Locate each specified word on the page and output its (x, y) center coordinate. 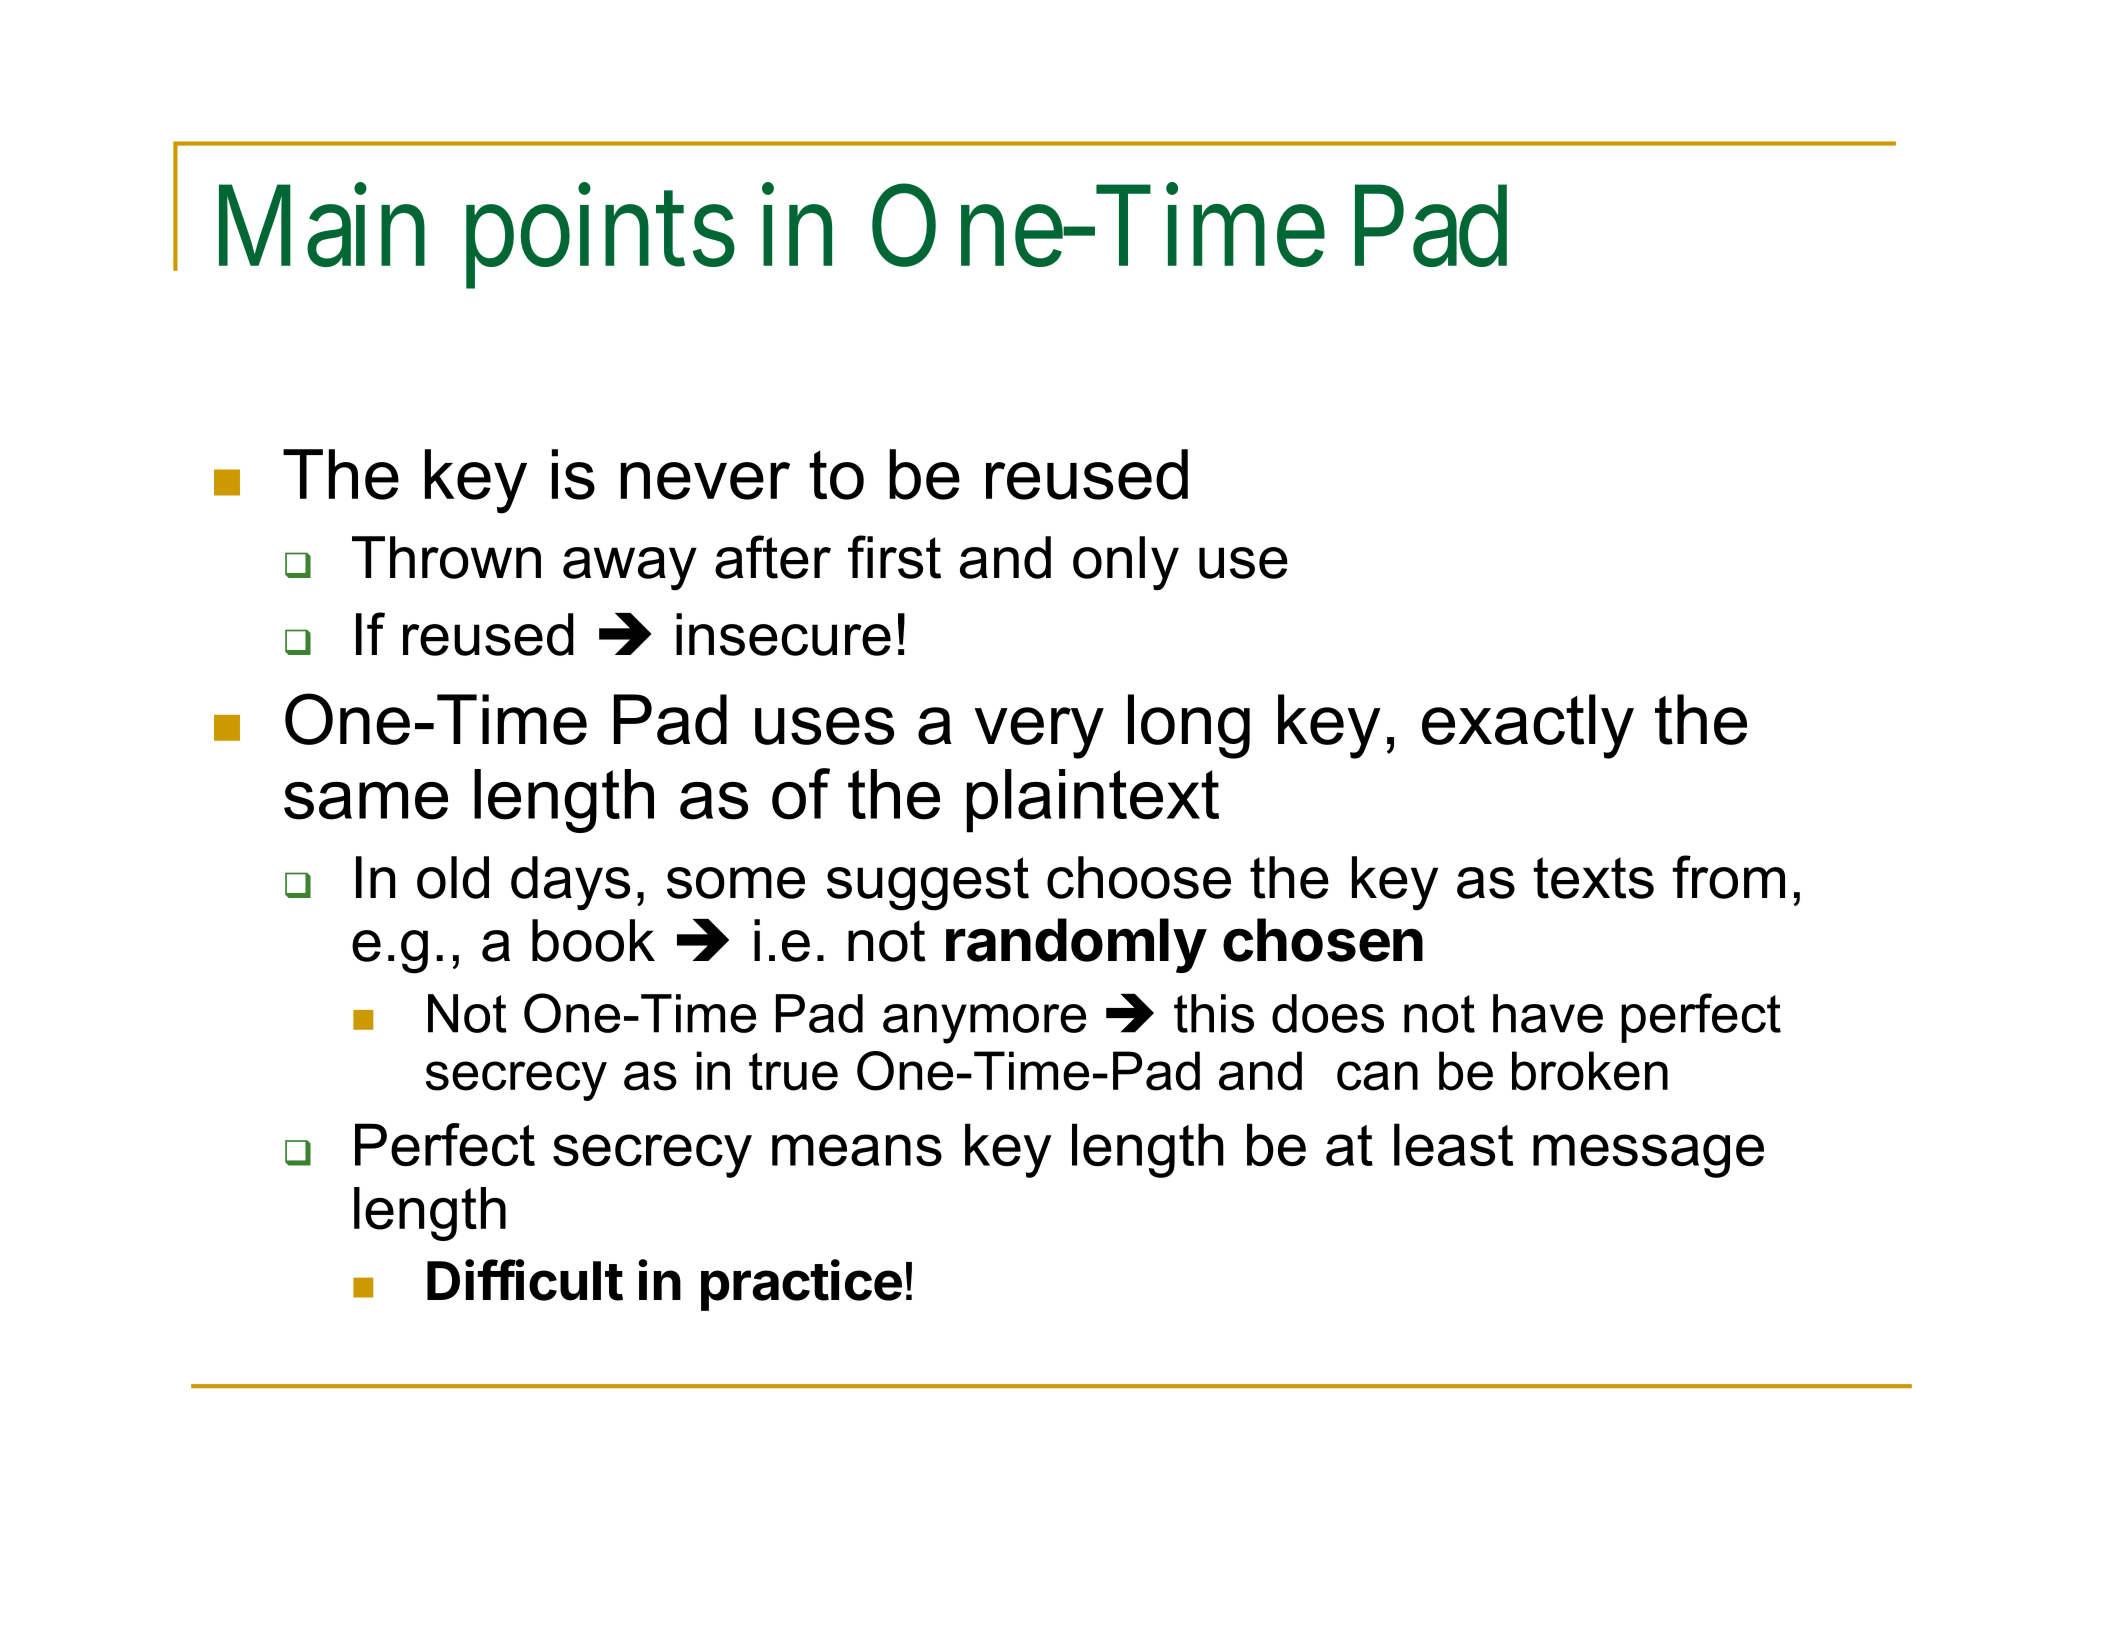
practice (801, 1285)
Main (322, 225)
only (1126, 563)
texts (1593, 878)
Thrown (446, 557)
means (857, 1150)
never (705, 481)
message (1648, 1156)
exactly (1528, 726)
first (894, 557)
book (593, 940)
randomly (1076, 945)
